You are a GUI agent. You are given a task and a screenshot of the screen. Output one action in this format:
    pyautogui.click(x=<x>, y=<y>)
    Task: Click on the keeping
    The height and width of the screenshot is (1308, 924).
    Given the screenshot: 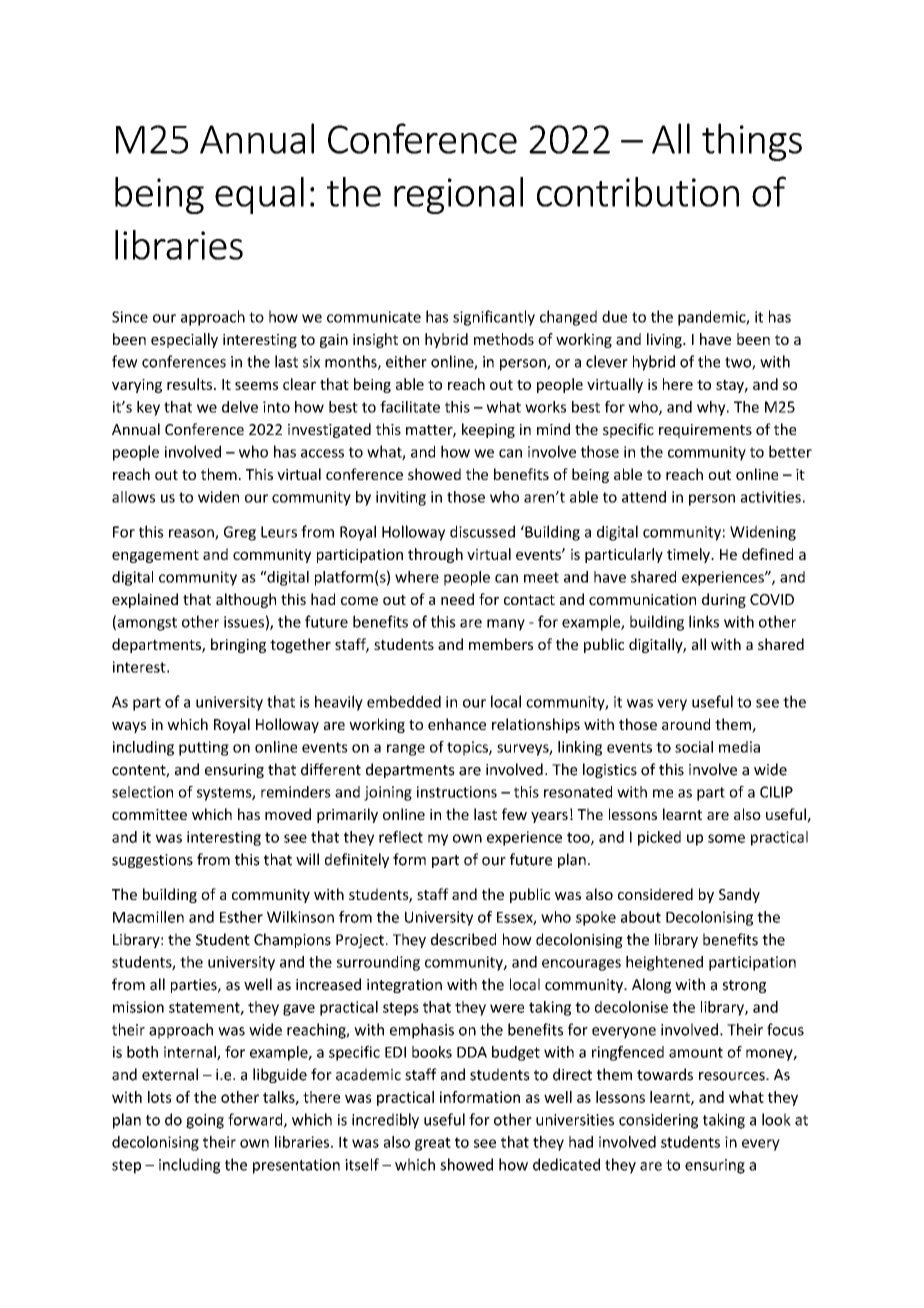 What is the action you would take?
    pyautogui.click(x=488, y=430)
